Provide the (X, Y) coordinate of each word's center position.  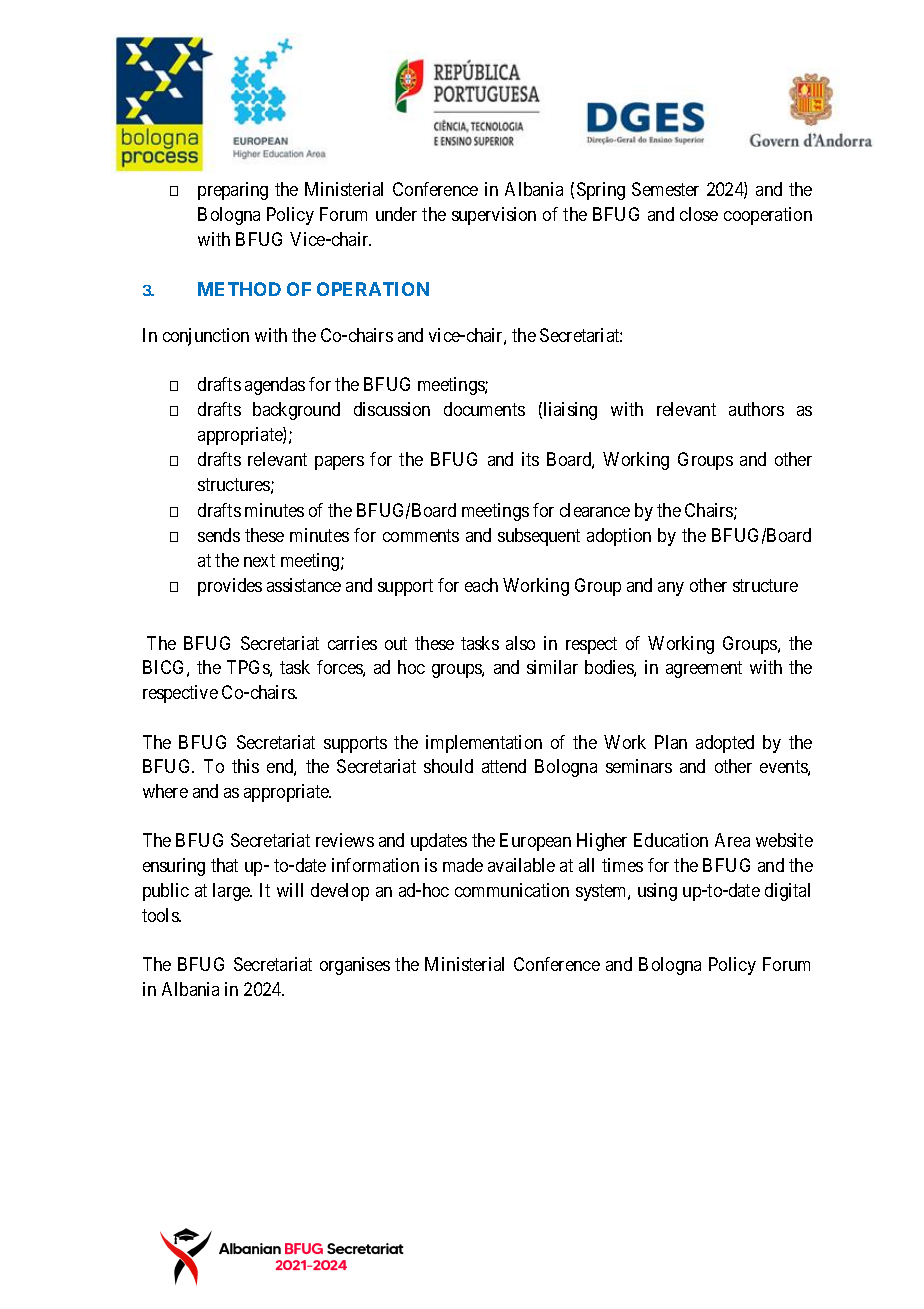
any (671, 589)
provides (230, 587)
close (699, 214)
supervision (494, 216)
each (481, 585)
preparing (233, 191)
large (232, 892)
